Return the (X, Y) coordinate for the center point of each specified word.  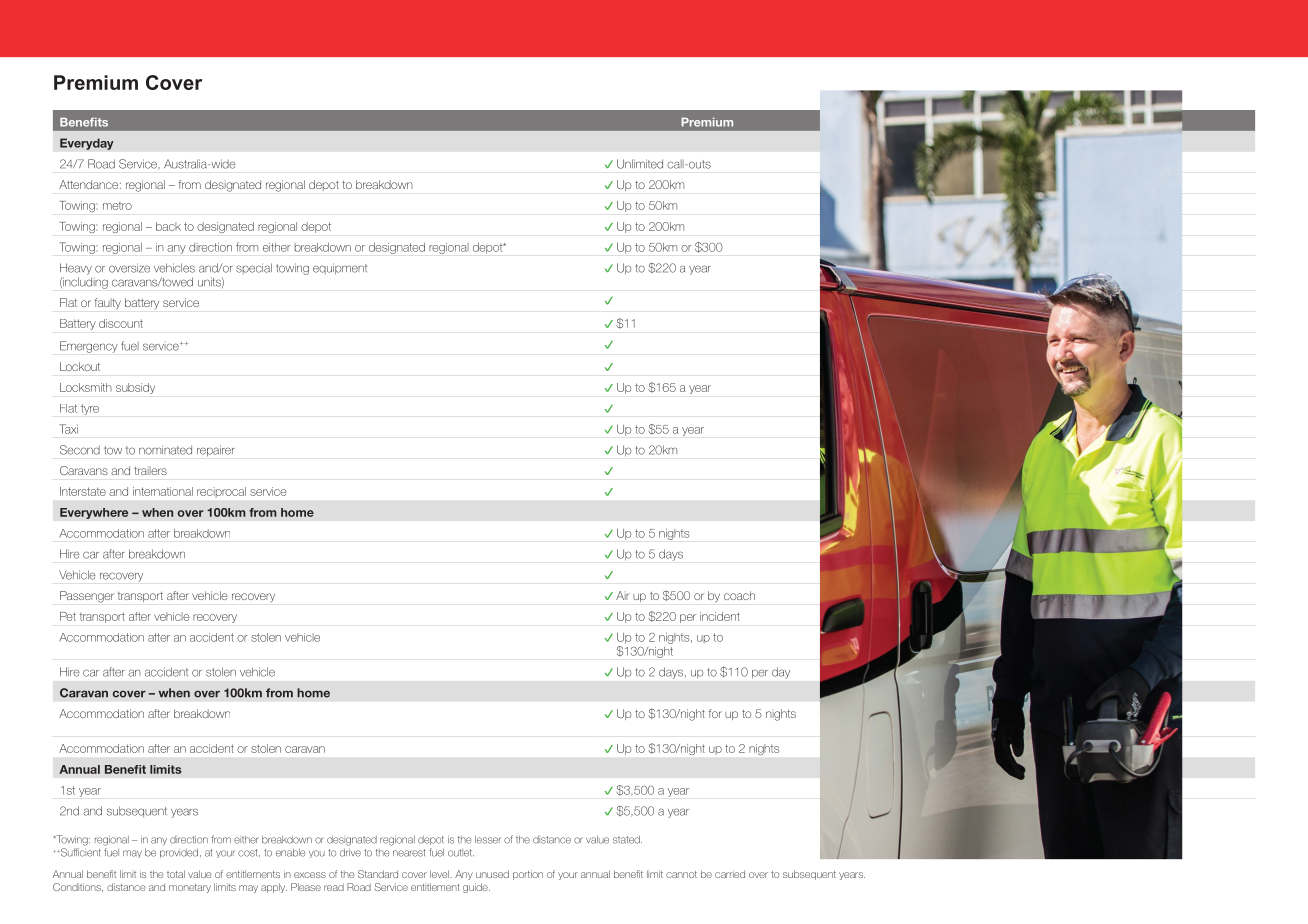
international (163, 491)
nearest (409, 853)
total (176, 874)
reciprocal (221, 491)
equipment (340, 269)
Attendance (88, 184)
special (254, 268)
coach (739, 595)
